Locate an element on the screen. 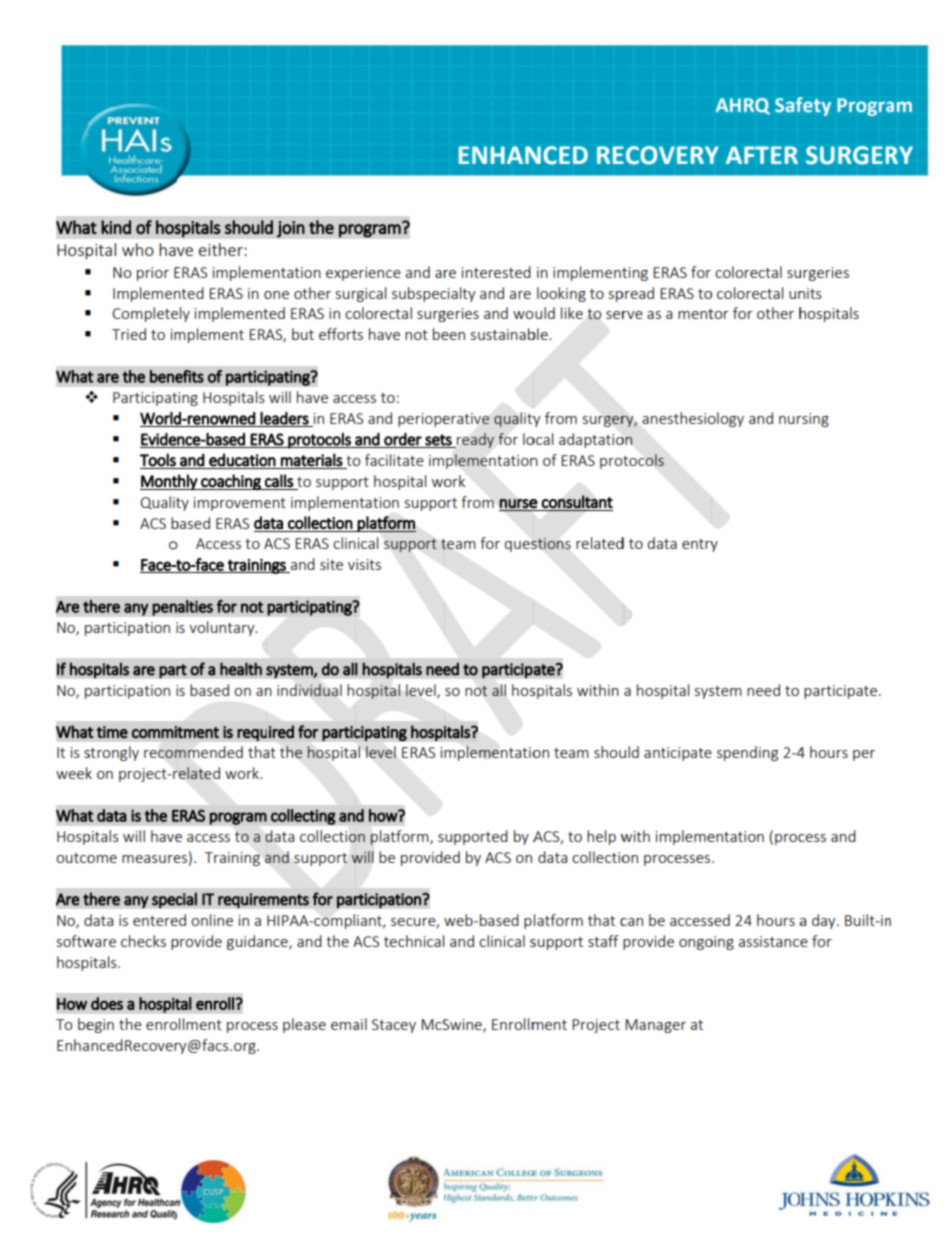  entry is located at coordinates (700, 545).
